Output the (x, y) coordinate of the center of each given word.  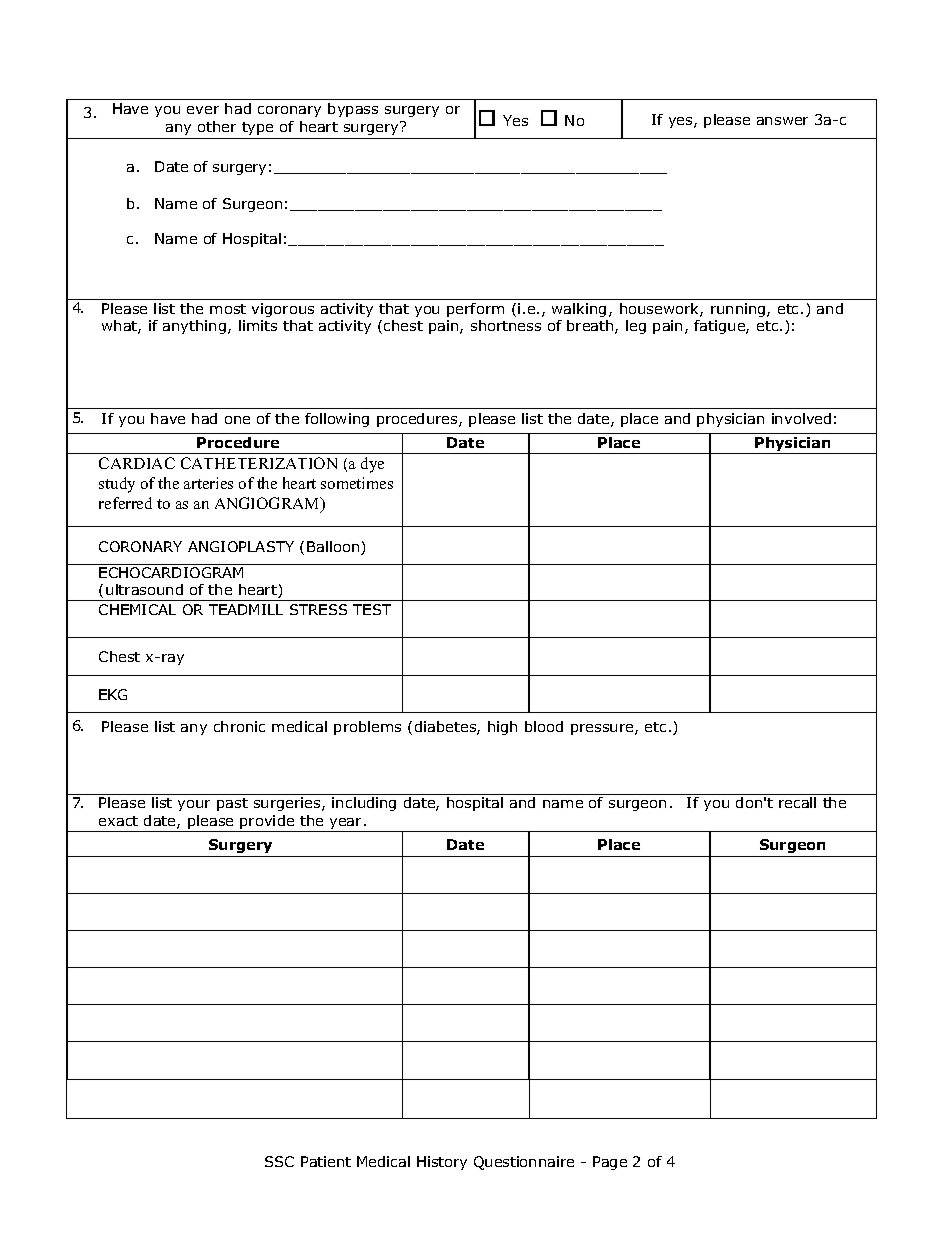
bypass (353, 110)
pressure (603, 729)
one (237, 420)
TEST (372, 609)
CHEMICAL (137, 609)
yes (682, 122)
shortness (506, 325)
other (217, 126)
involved (801, 418)
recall (797, 802)
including (364, 804)
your (194, 805)
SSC (279, 1161)
